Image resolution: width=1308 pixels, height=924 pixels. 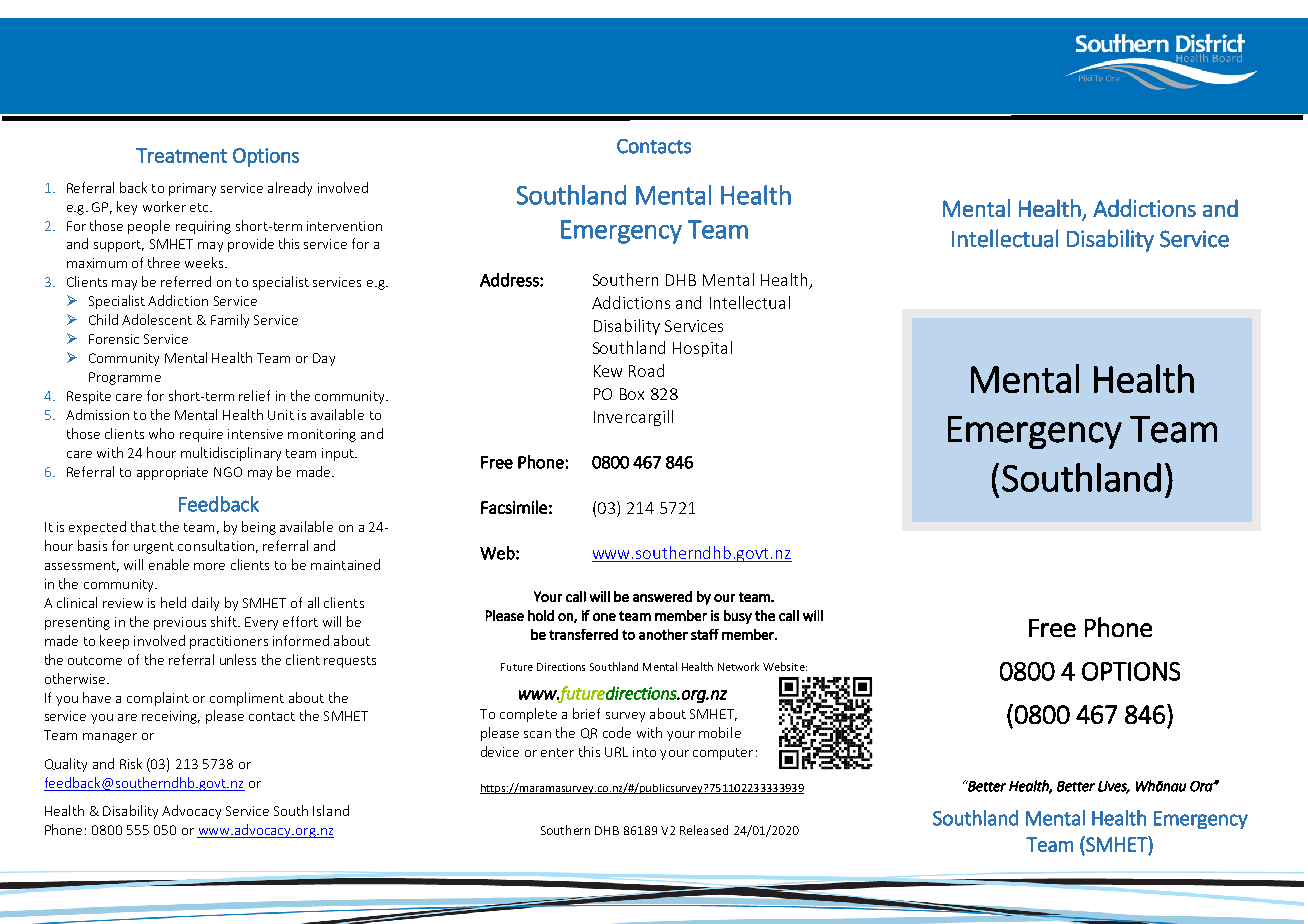 I want to click on primary, so click(x=192, y=189).
